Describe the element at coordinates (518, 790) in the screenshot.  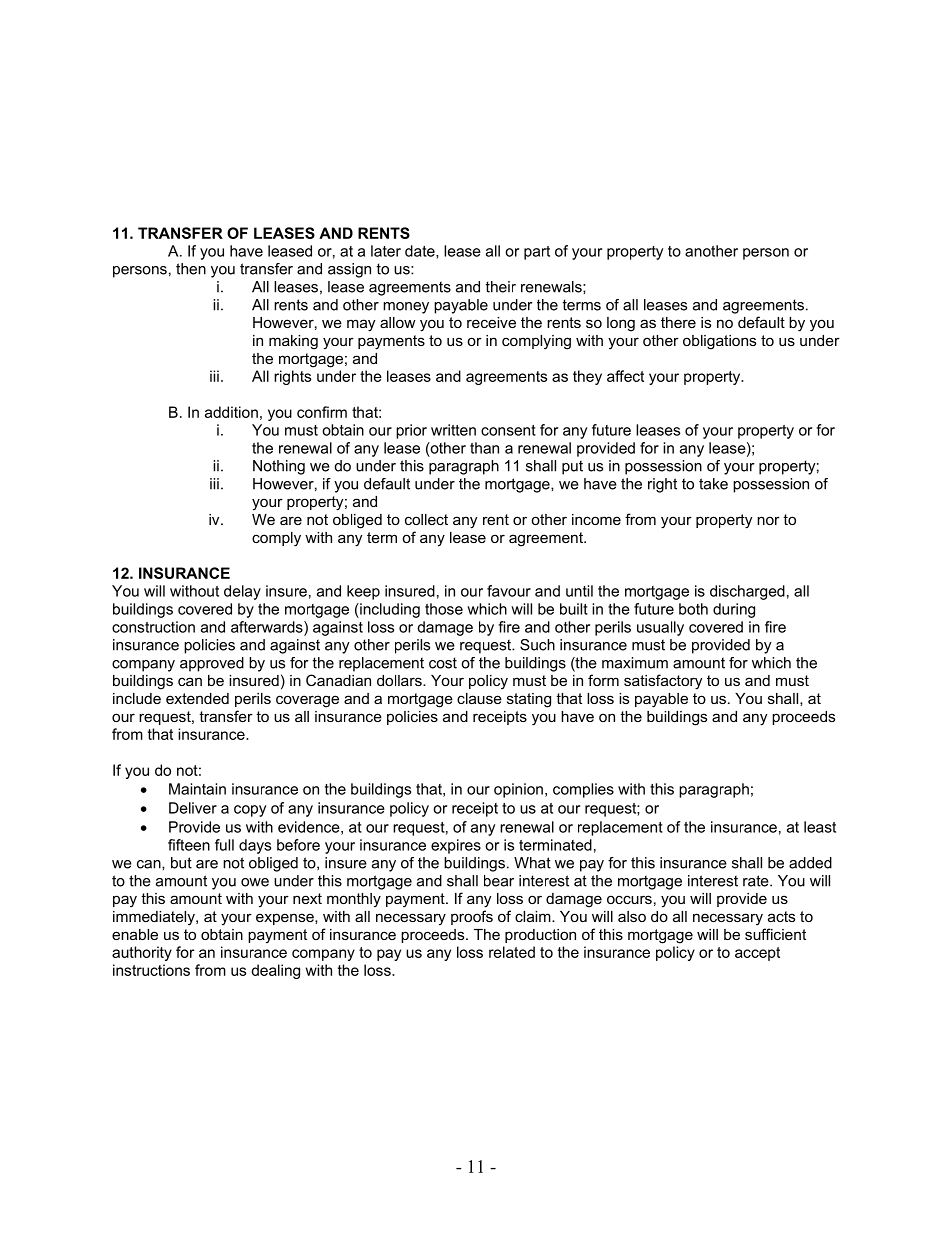
I see `opinion` at that location.
